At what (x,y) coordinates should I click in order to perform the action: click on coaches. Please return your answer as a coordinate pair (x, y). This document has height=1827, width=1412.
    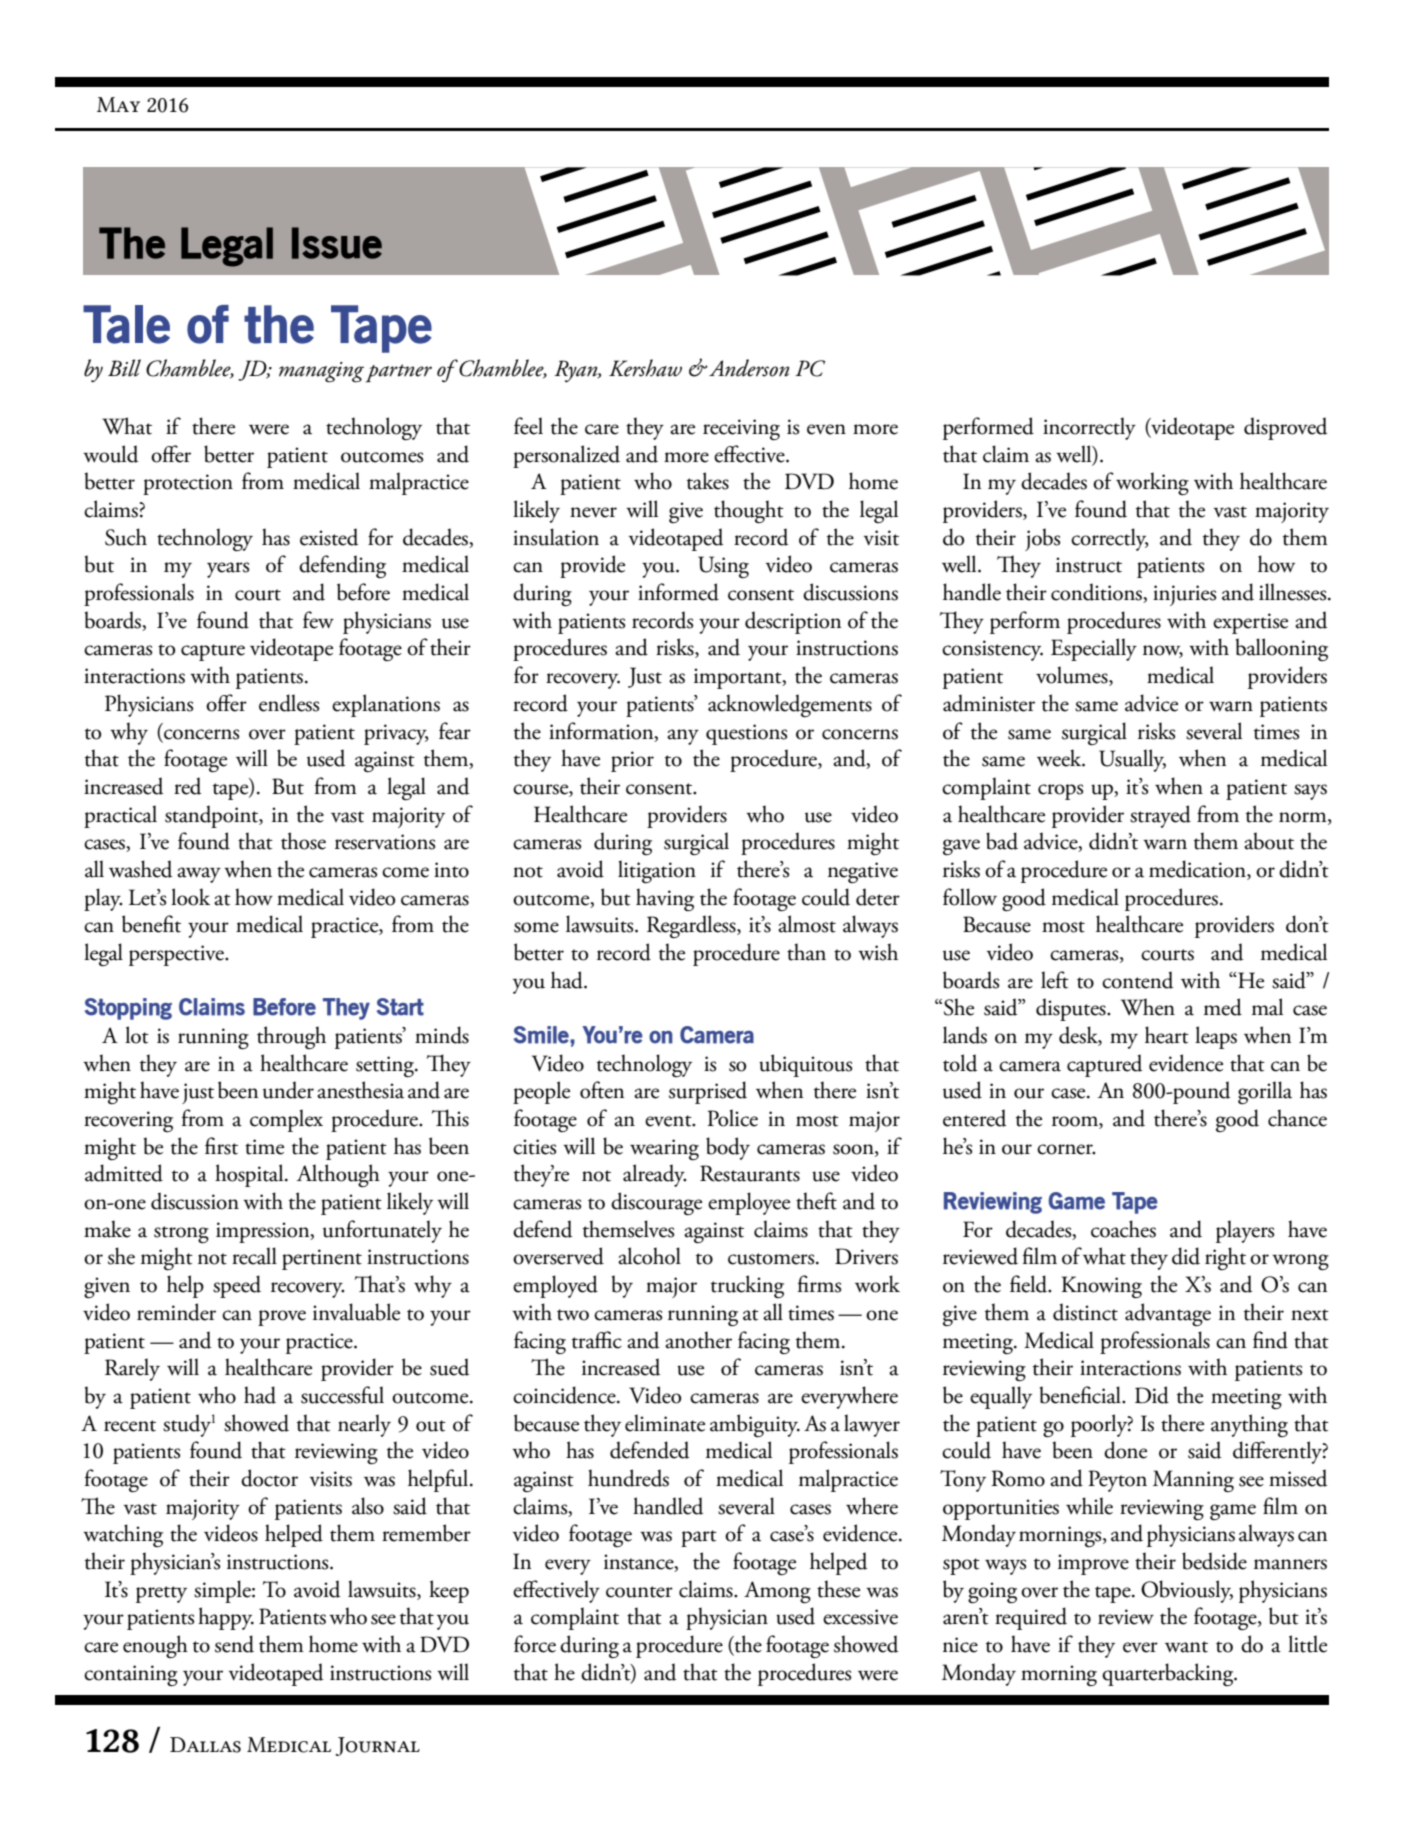
    Looking at the image, I should click on (1123, 1229).
